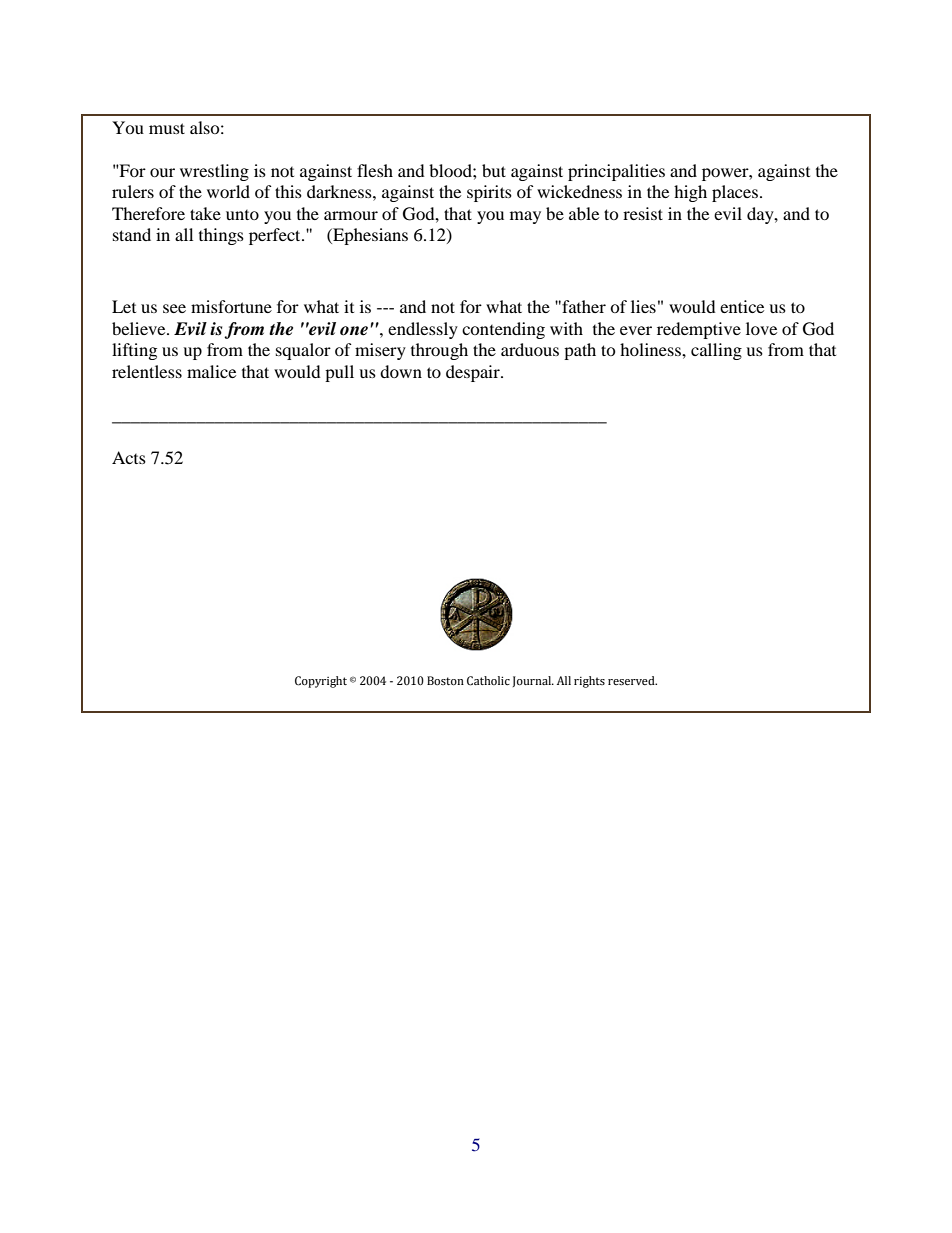  I want to click on malice, so click(211, 371).
